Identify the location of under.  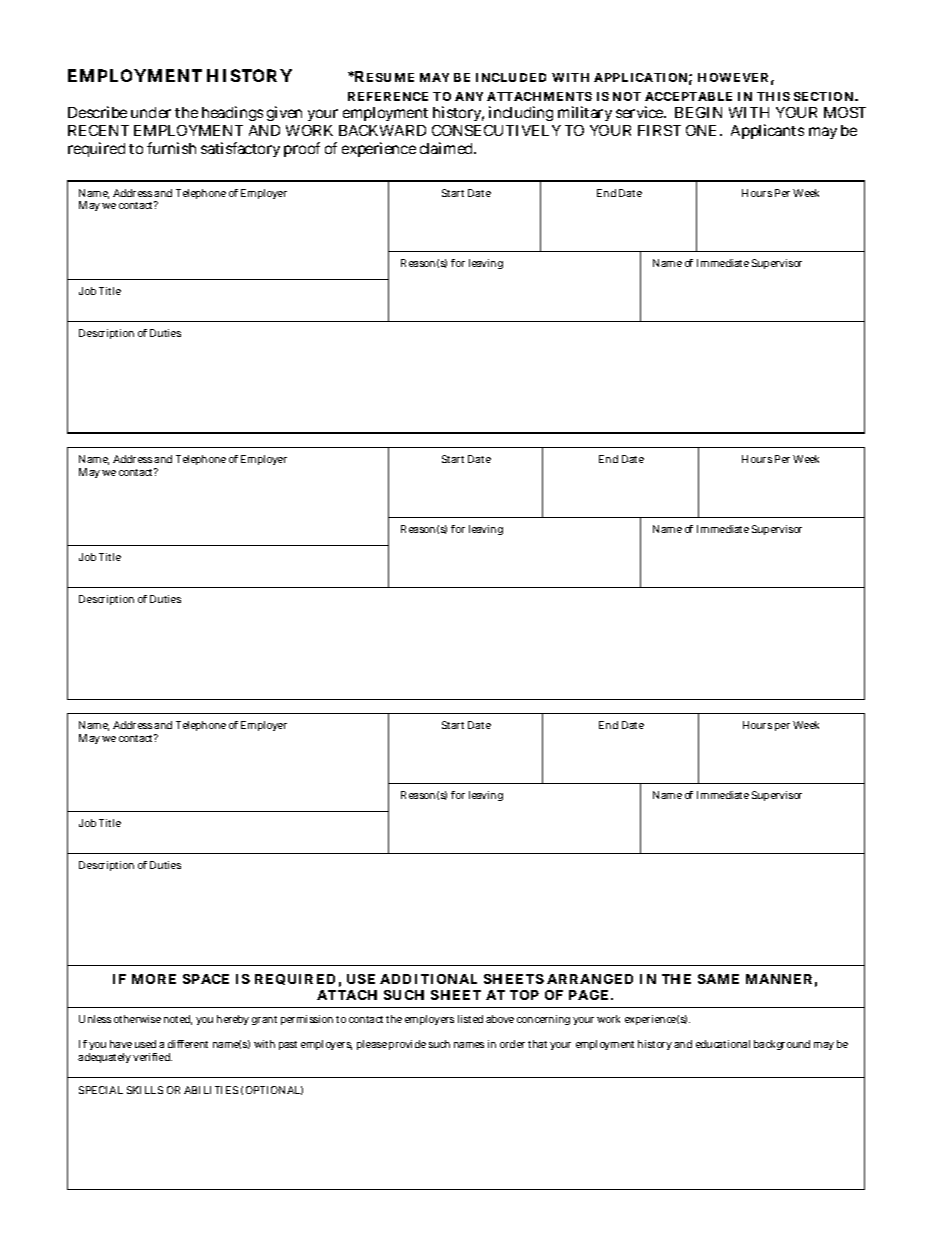
(151, 112).
